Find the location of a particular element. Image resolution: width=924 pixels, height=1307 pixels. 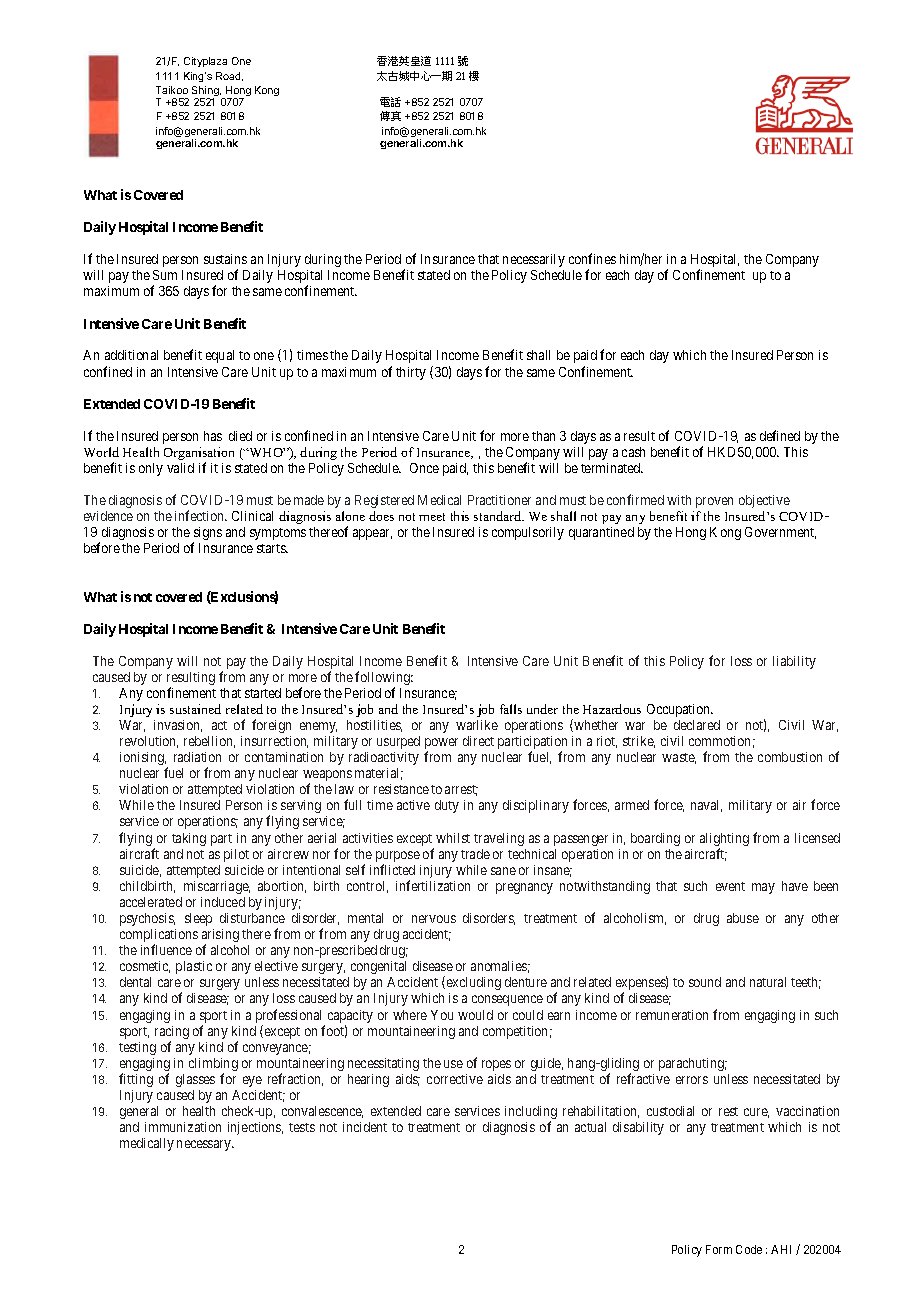

necessary is located at coordinates (205, 1145).
